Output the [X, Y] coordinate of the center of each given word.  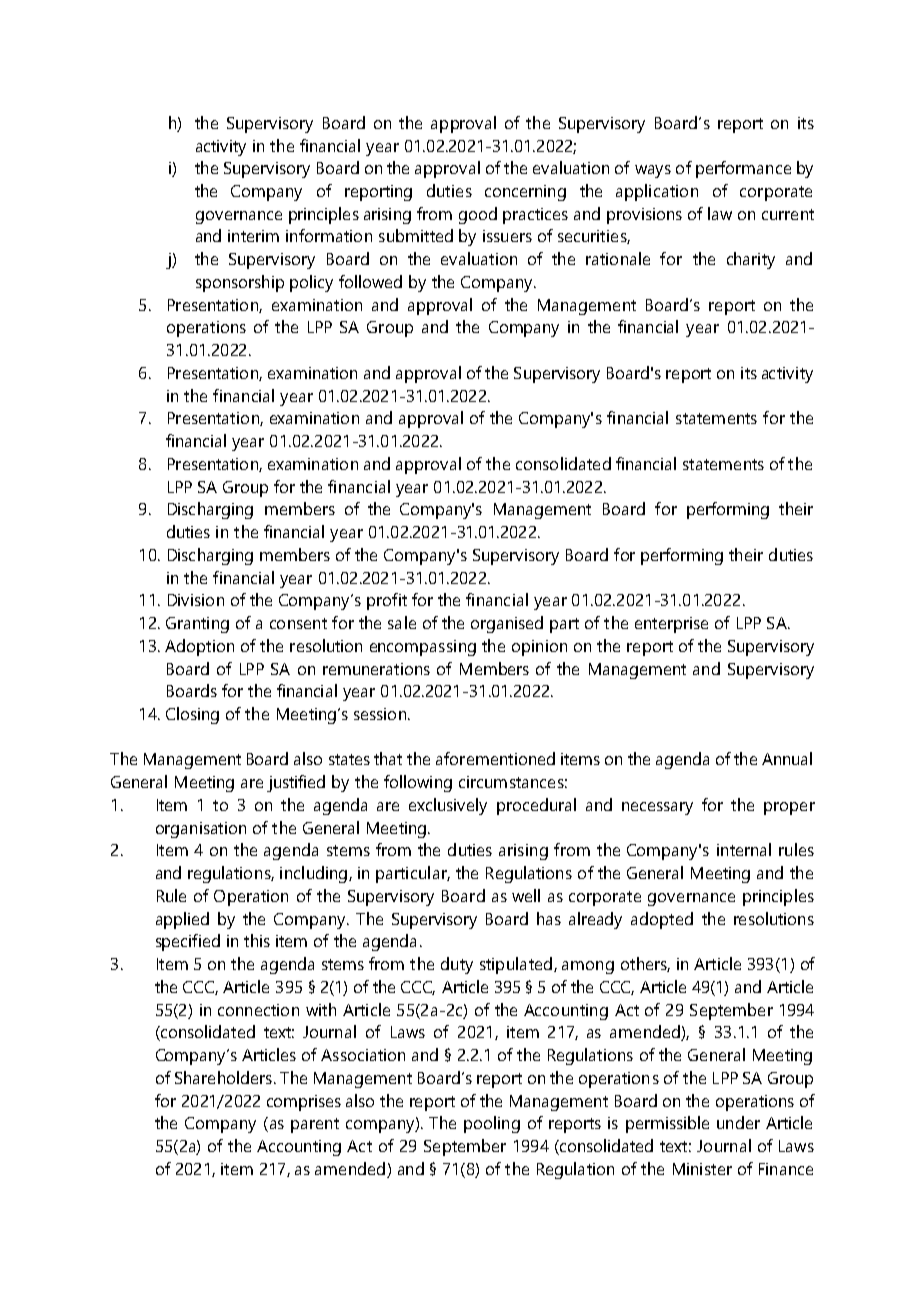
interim [253, 236]
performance [743, 169]
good [478, 215]
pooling [492, 1124]
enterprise [671, 625]
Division [196, 600]
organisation [201, 830]
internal [744, 849]
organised [507, 624]
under [738, 1122]
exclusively [448, 806]
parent [315, 1125]
